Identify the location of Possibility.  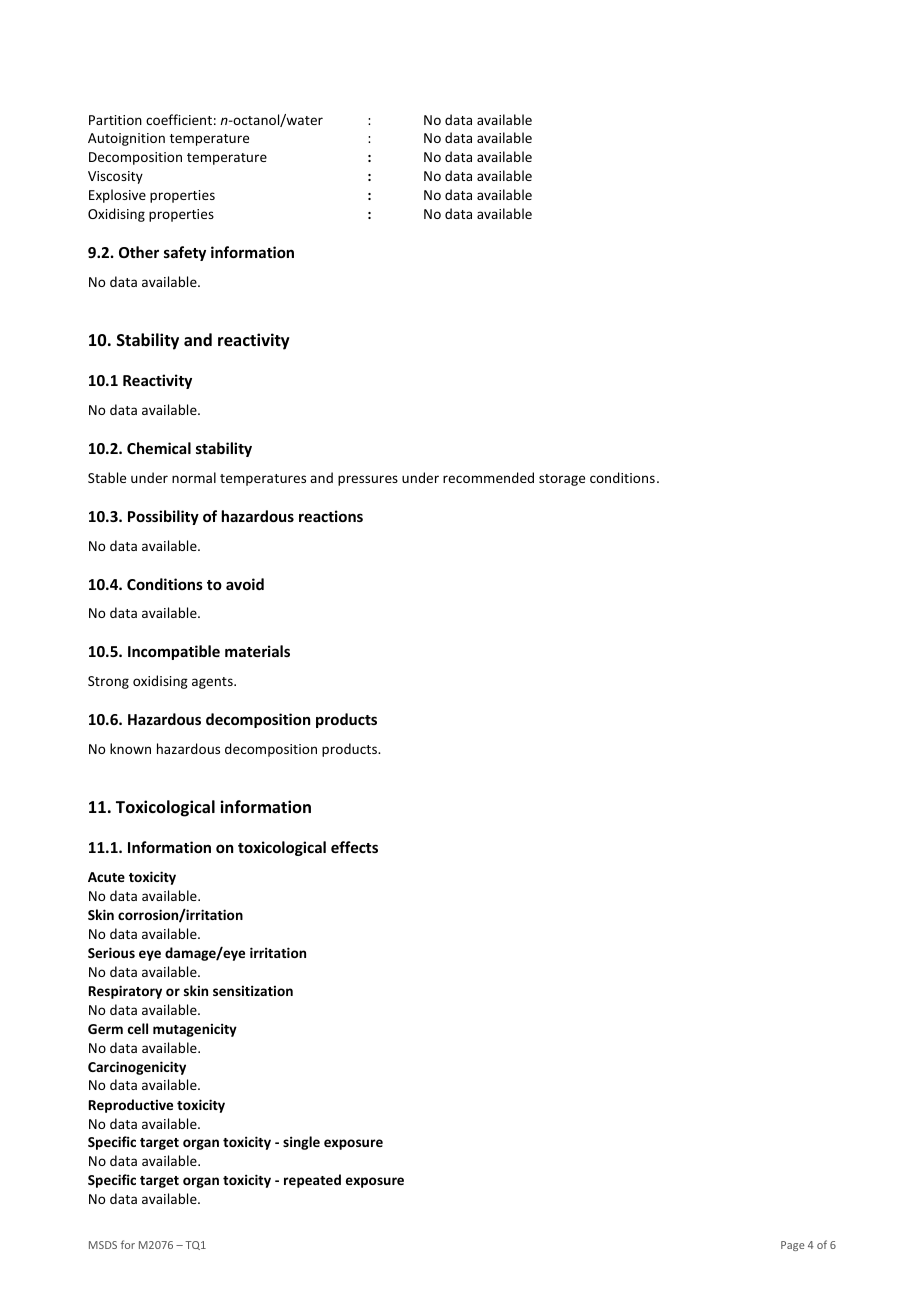
(163, 517).
